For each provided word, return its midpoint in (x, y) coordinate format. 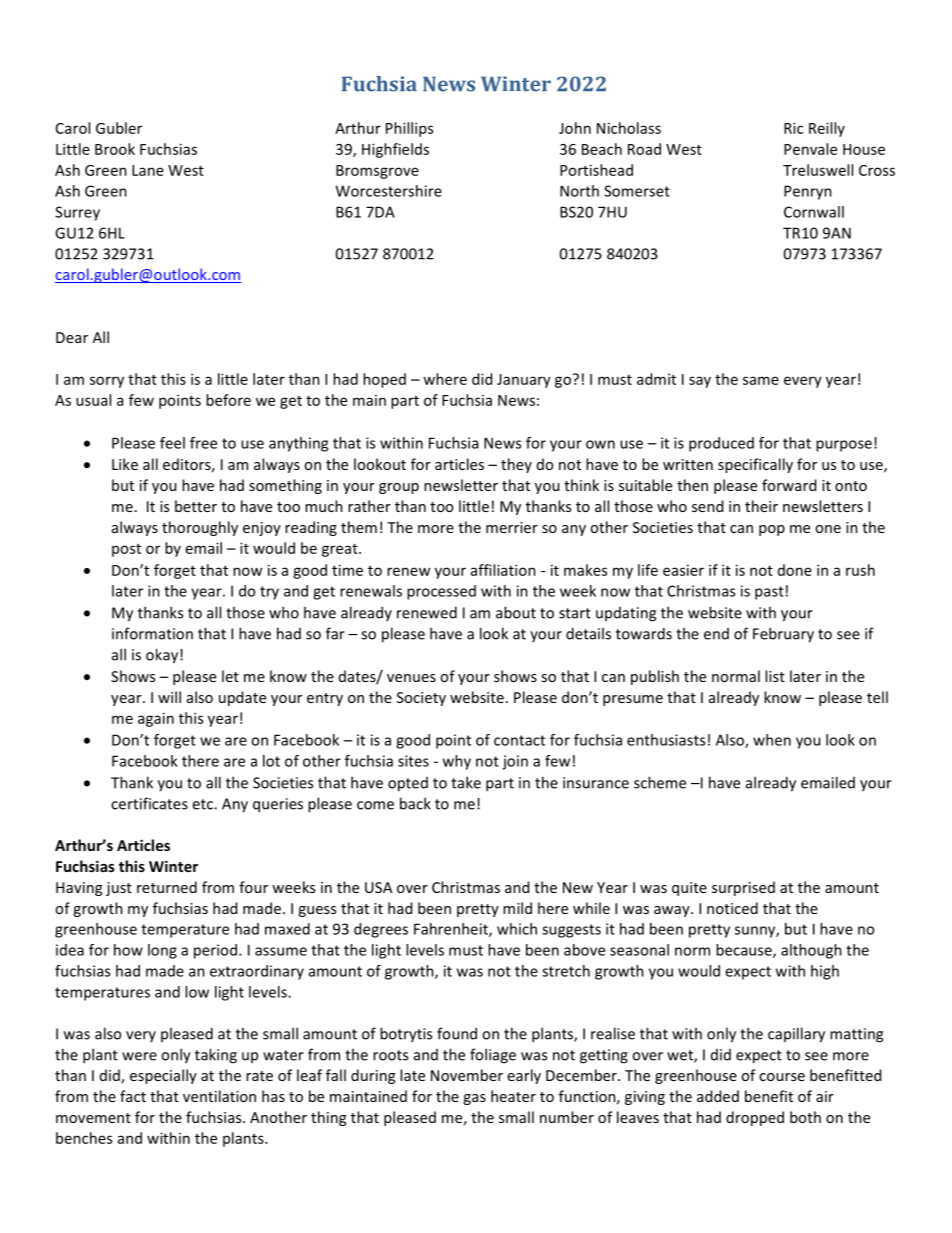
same (761, 380)
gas (474, 1099)
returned (167, 887)
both (805, 1117)
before (228, 400)
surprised (743, 888)
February (783, 635)
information (152, 633)
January (524, 381)
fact (133, 1096)
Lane (148, 170)
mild (517, 908)
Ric (793, 128)
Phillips (409, 129)
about (516, 612)
